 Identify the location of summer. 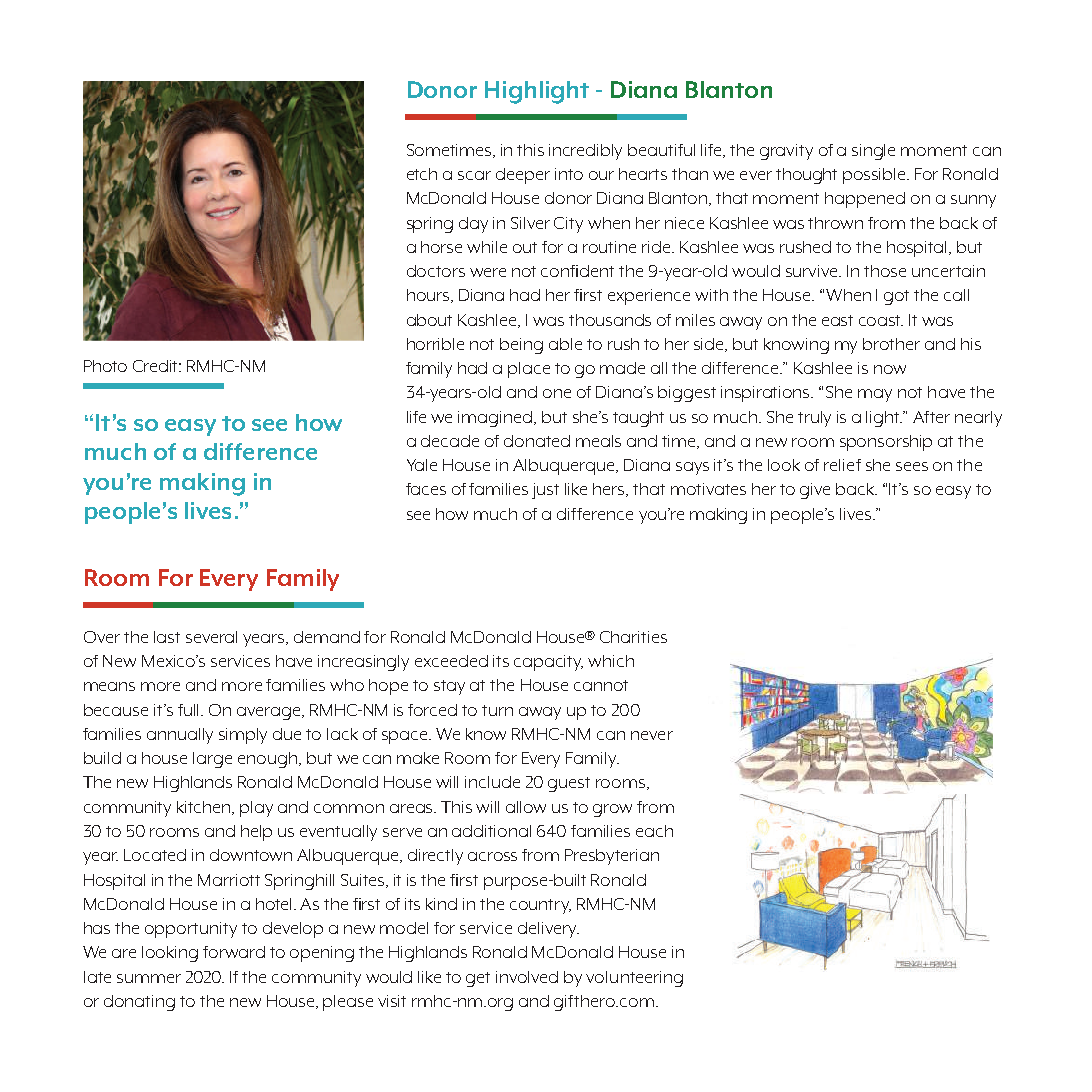
(149, 978).
